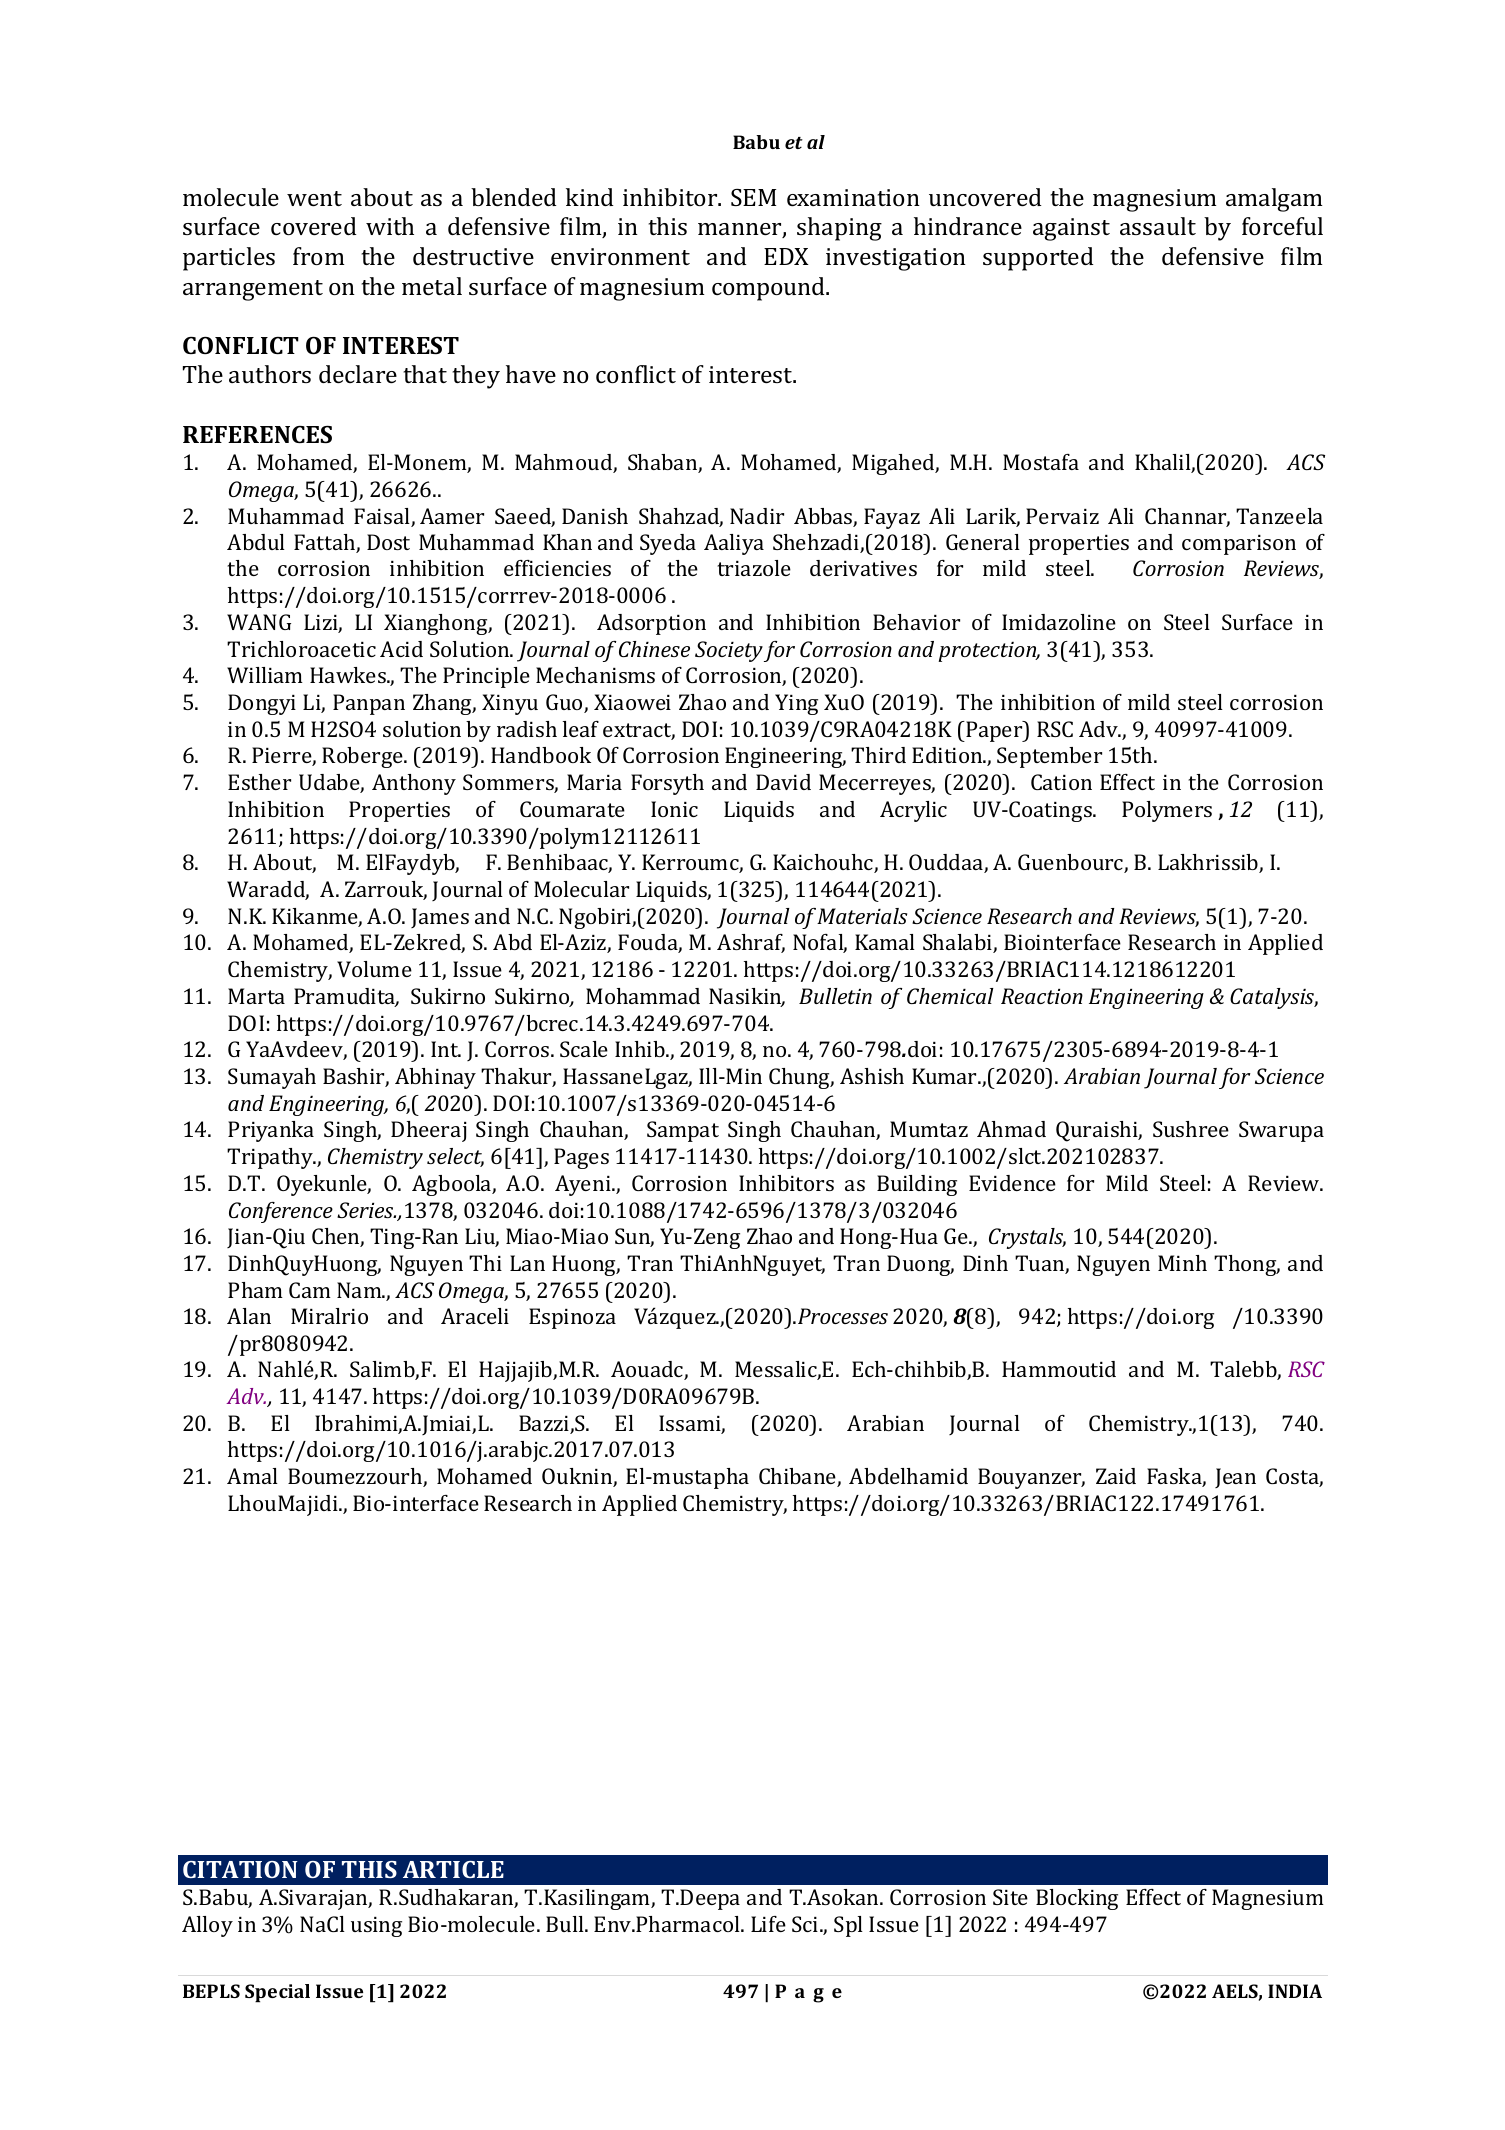 The height and width of the page is (2130, 1505). I want to click on Zaid, so click(1116, 1476).
